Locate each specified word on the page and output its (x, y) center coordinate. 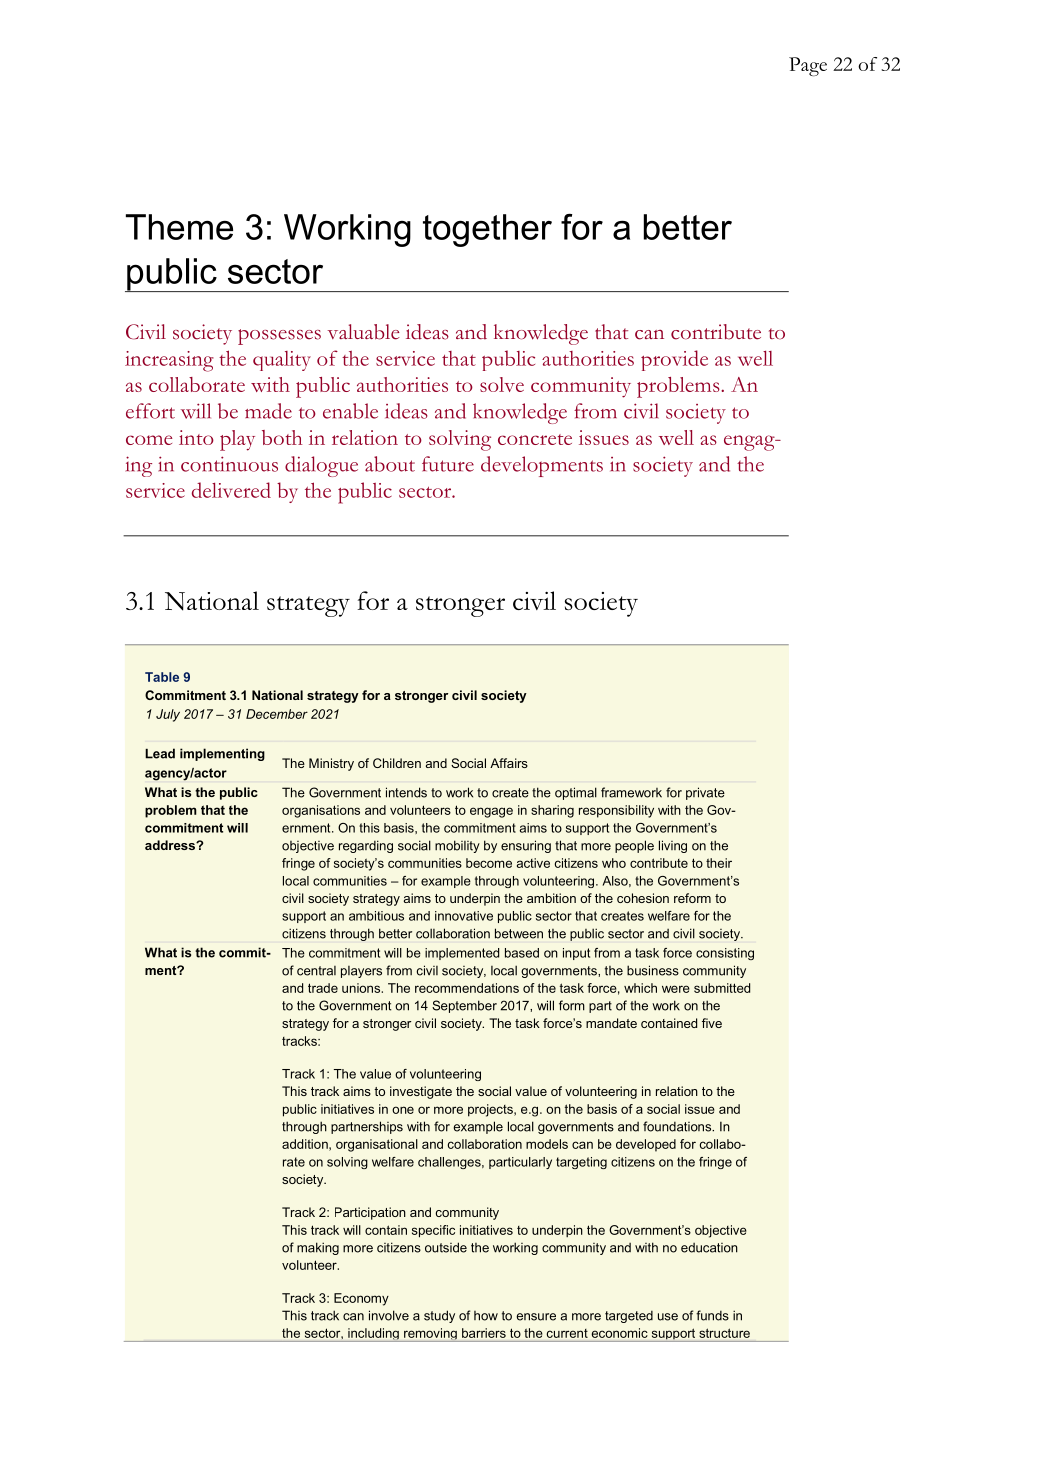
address (171, 845)
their (719, 863)
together (487, 230)
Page (808, 66)
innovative (464, 916)
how (486, 1316)
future (448, 464)
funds (712, 1315)
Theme (179, 227)
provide (674, 360)
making (318, 1248)
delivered (231, 490)
